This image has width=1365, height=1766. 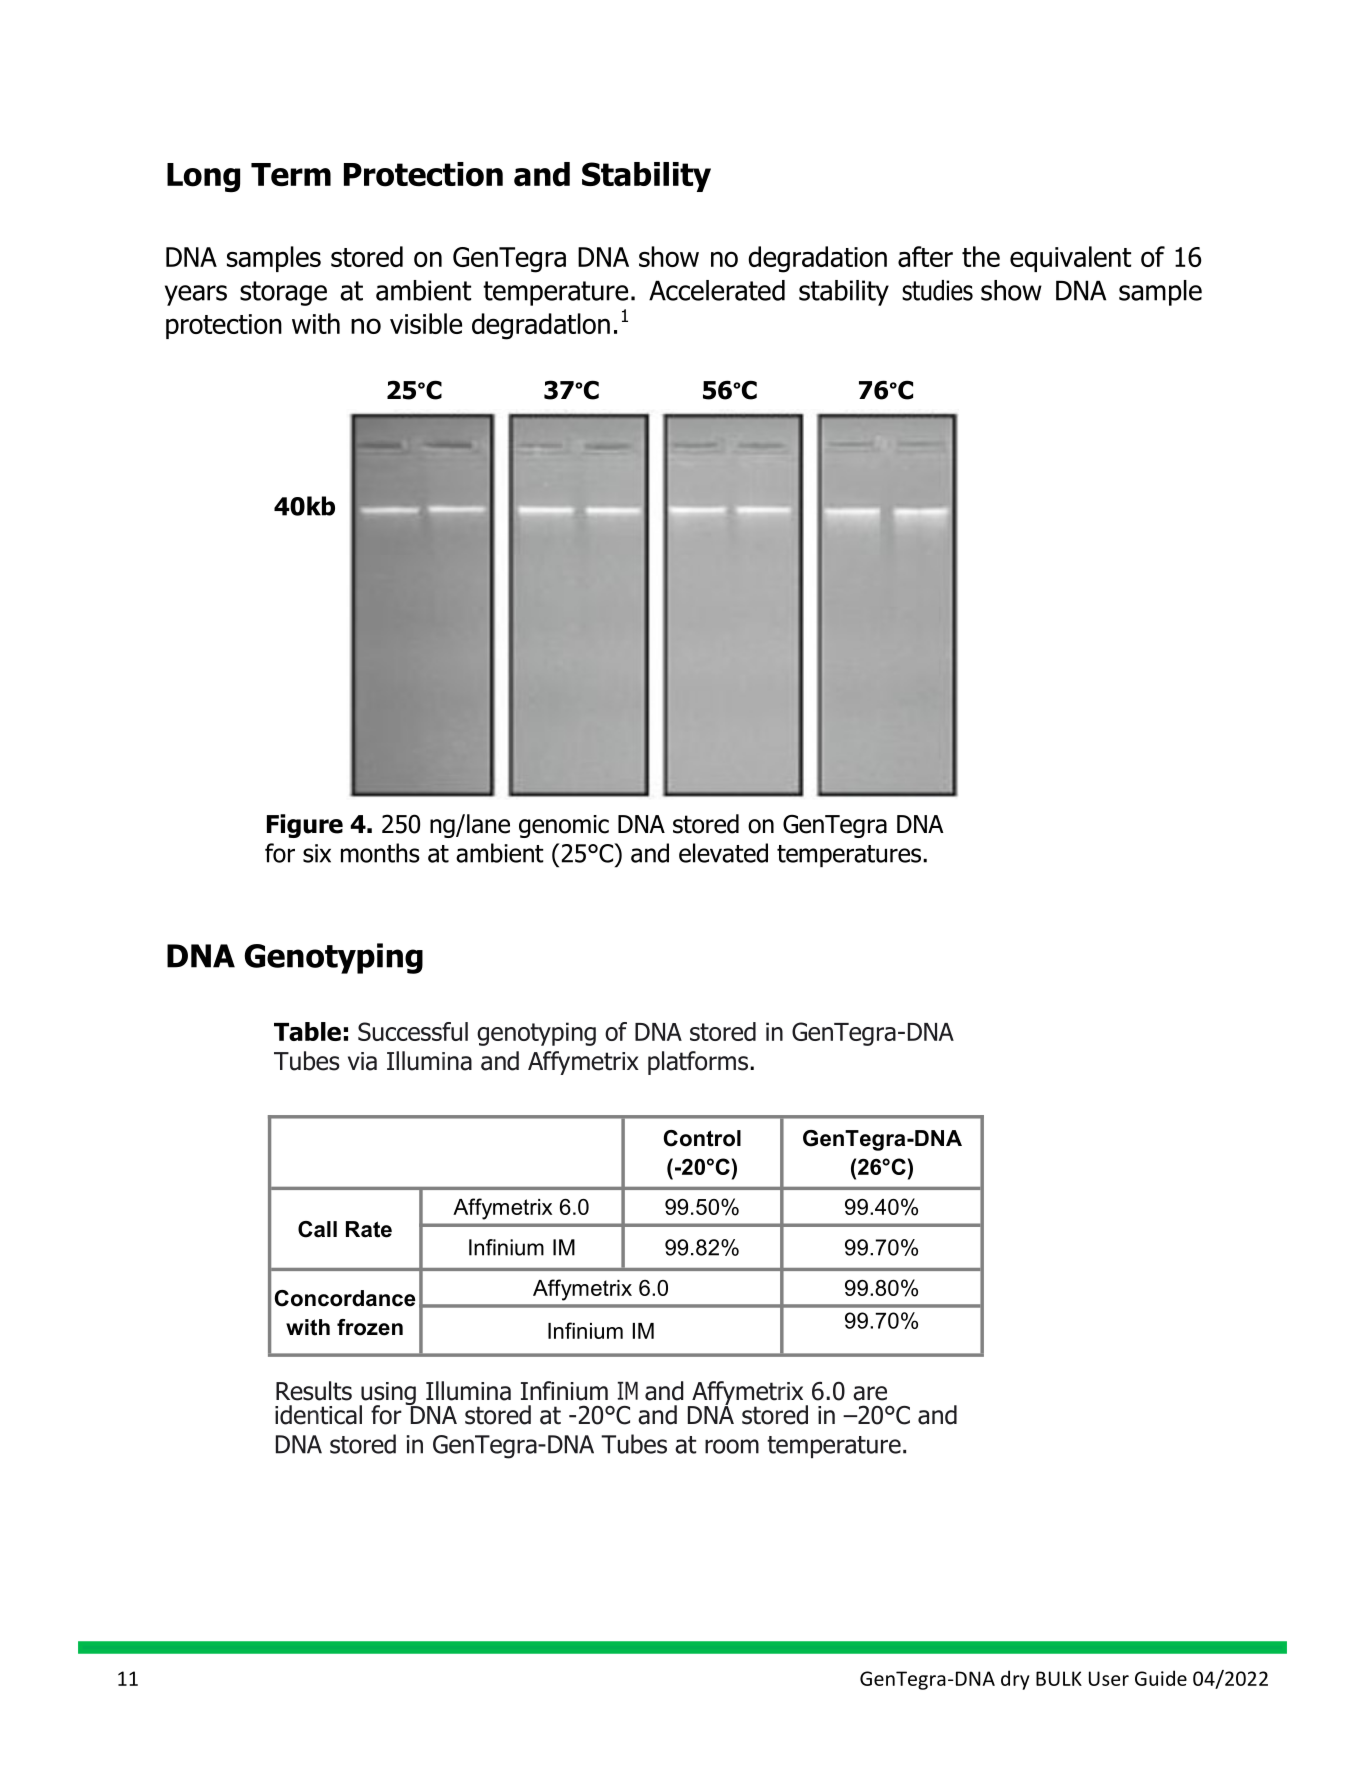 What do you see at coordinates (317, 853) in the image?
I see `six` at bounding box center [317, 853].
